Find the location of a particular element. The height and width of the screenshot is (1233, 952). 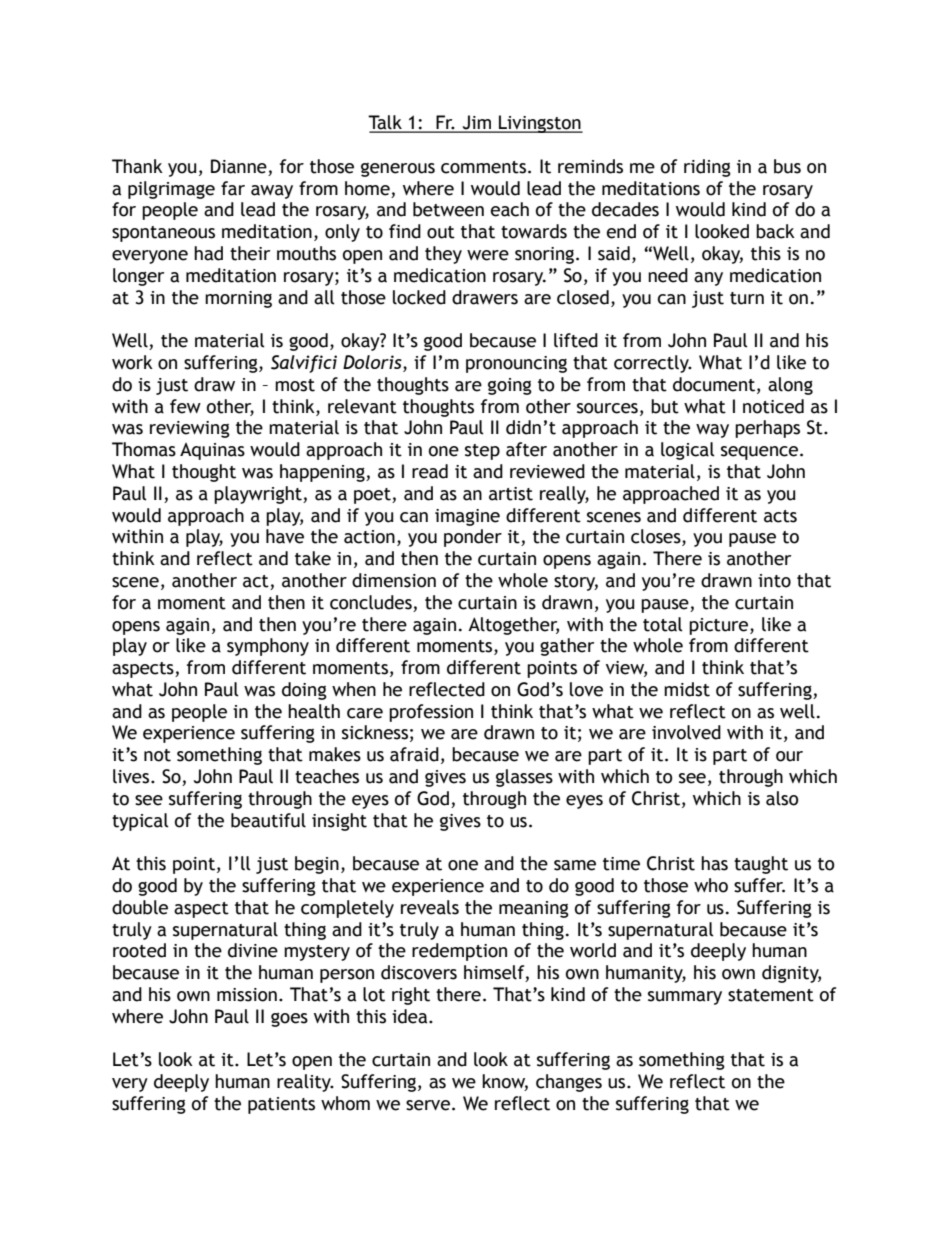

patients is located at coordinates (281, 1105).
